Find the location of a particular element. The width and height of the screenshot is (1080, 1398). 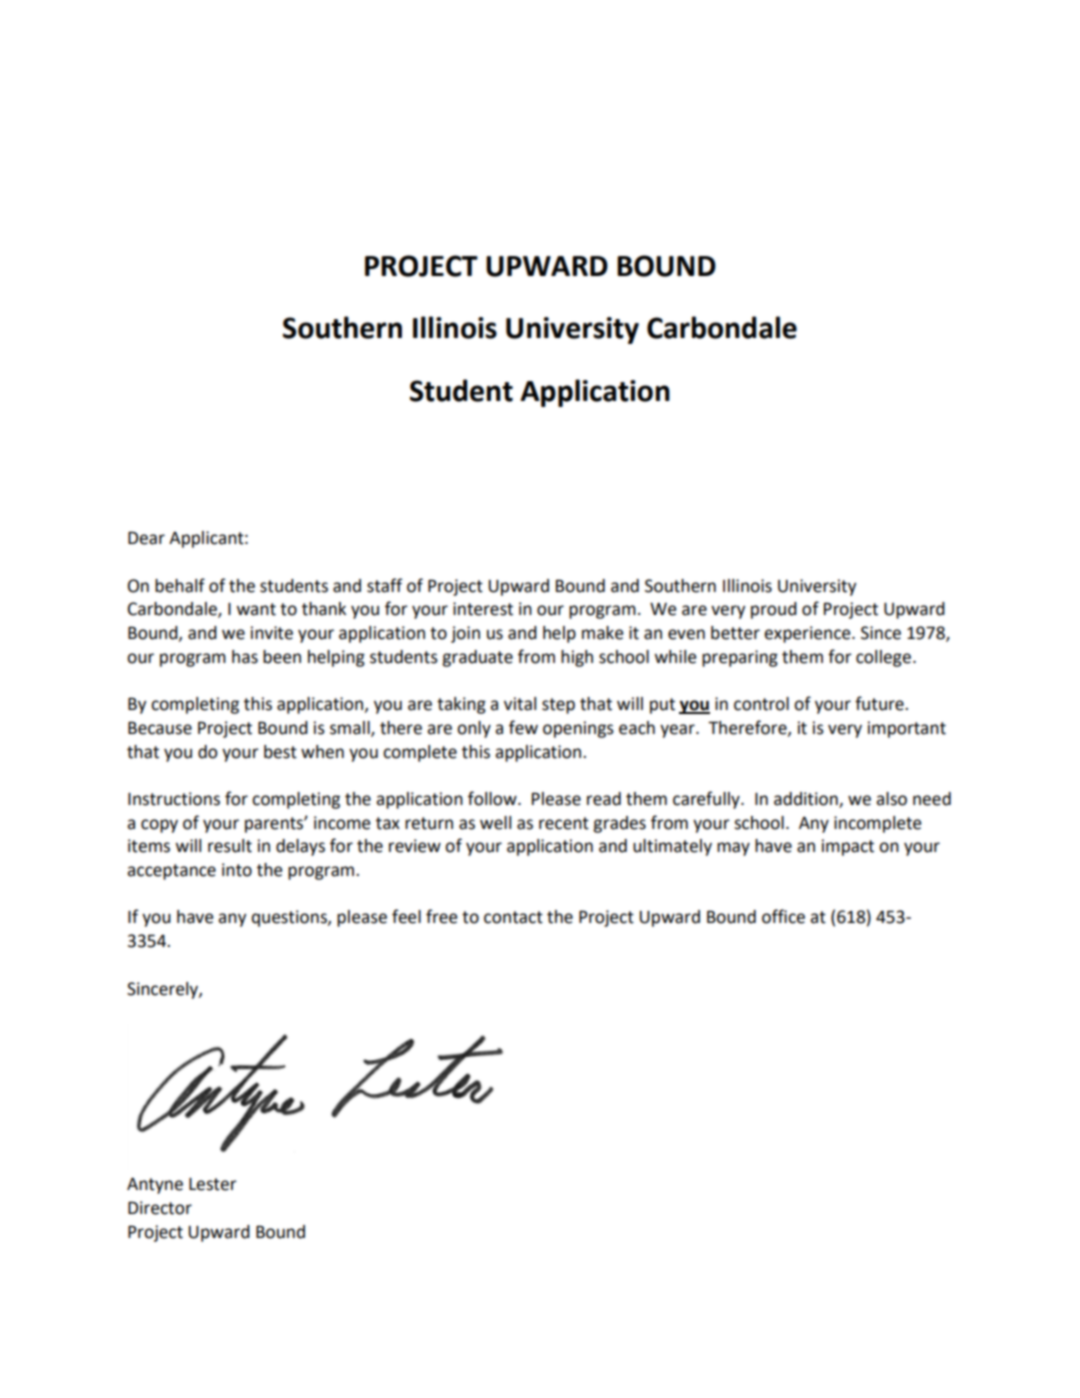

interest is located at coordinates (483, 609).
